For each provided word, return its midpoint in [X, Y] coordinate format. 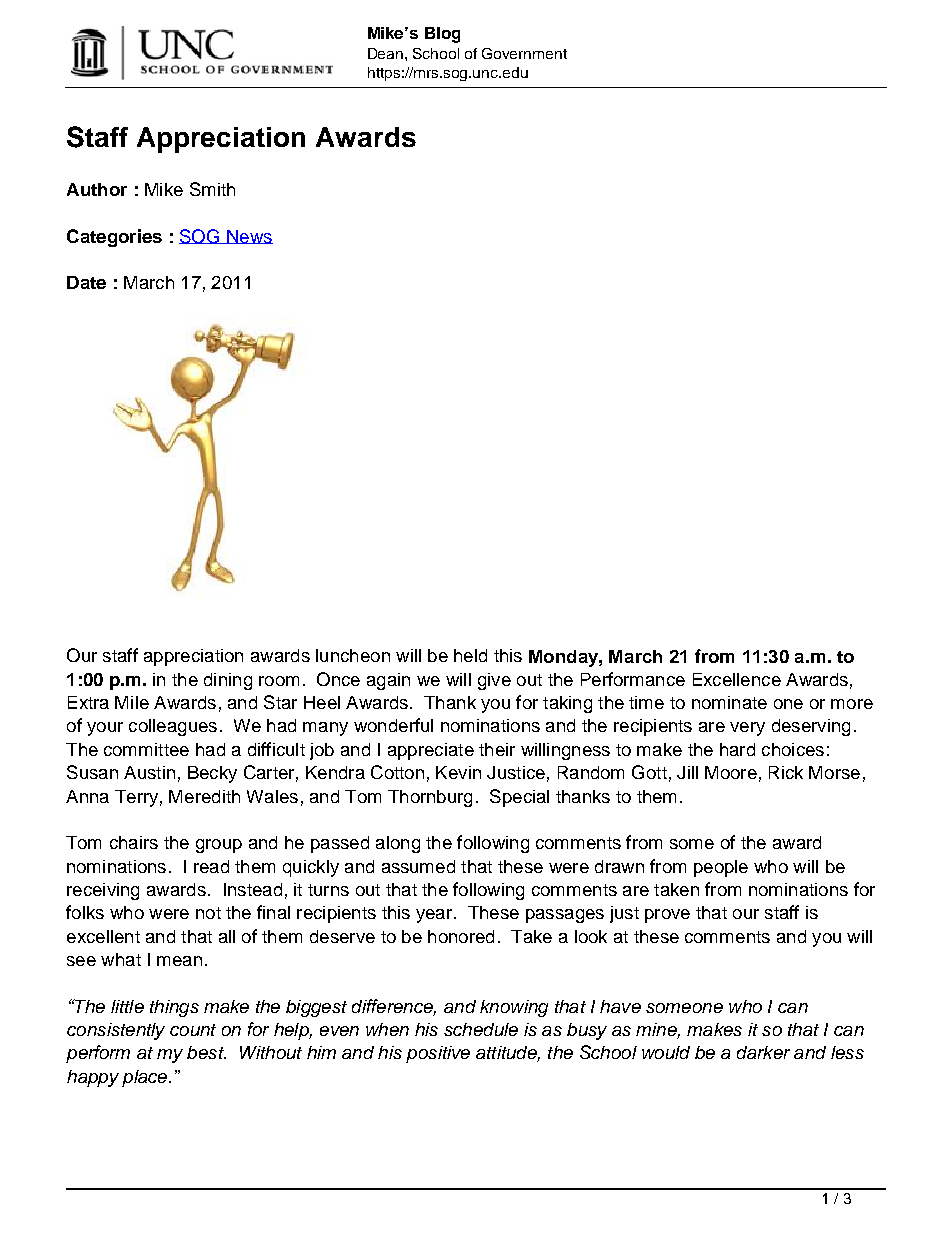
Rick [786, 772]
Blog [442, 35]
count [193, 1030]
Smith [212, 189]
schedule [481, 1029]
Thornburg [430, 798]
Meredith [204, 796]
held [470, 655]
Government [524, 53]
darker [763, 1052]
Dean [387, 53]
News [249, 237]
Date [86, 282]
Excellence [737, 679]
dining [228, 681]
